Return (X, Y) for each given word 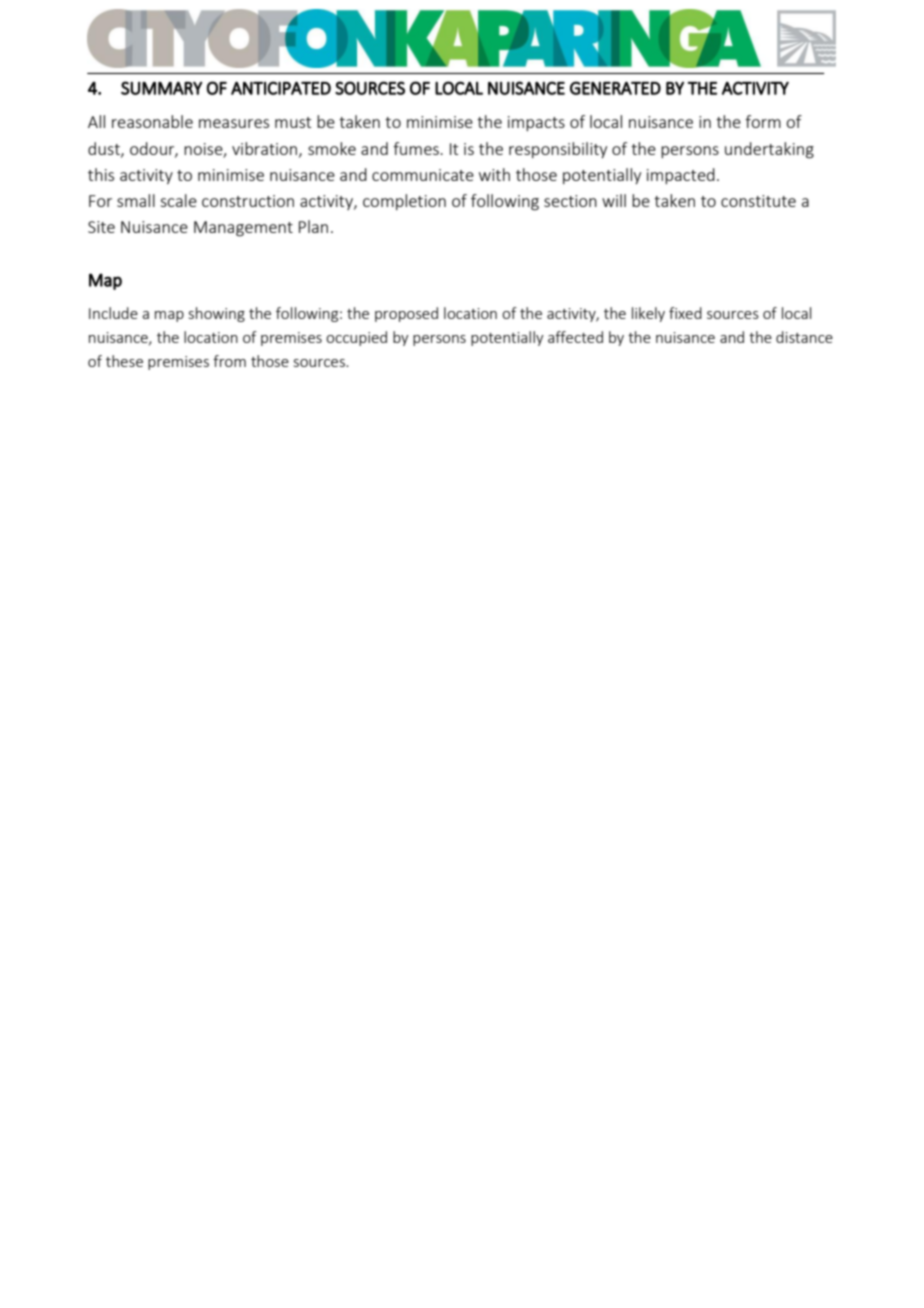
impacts (536, 123)
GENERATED (615, 88)
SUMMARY (162, 88)
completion (404, 202)
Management (243, 229)
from (229, 361)
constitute (758, 201)
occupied (356, 338)
